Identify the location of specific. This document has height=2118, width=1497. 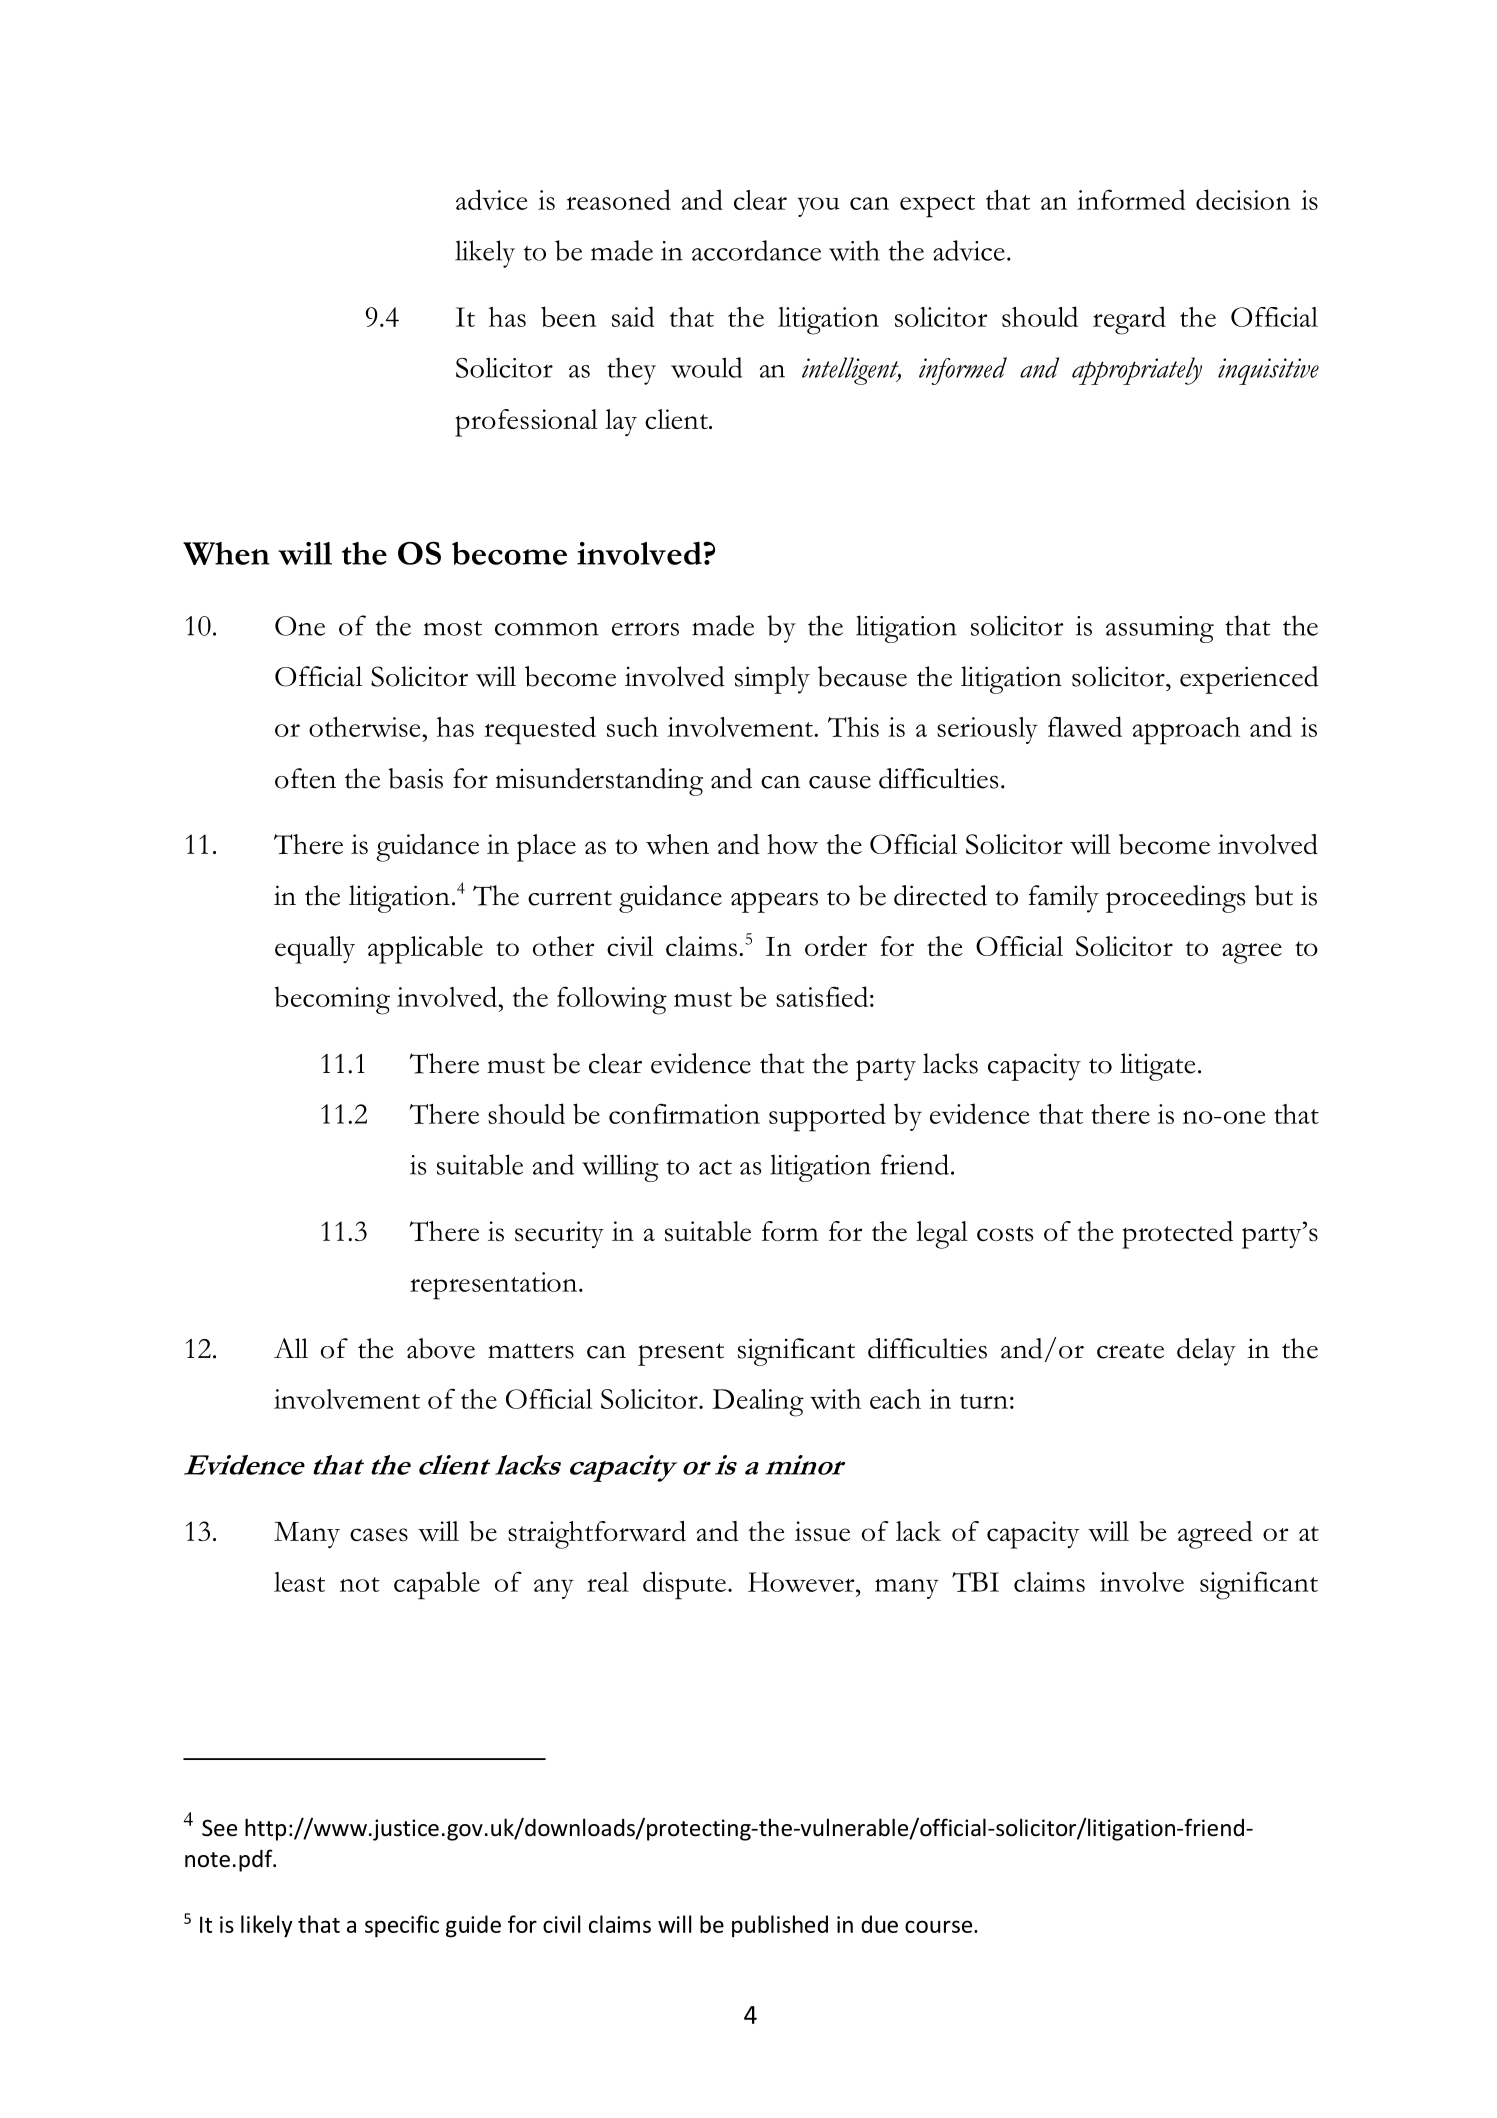
(402, 1926).
